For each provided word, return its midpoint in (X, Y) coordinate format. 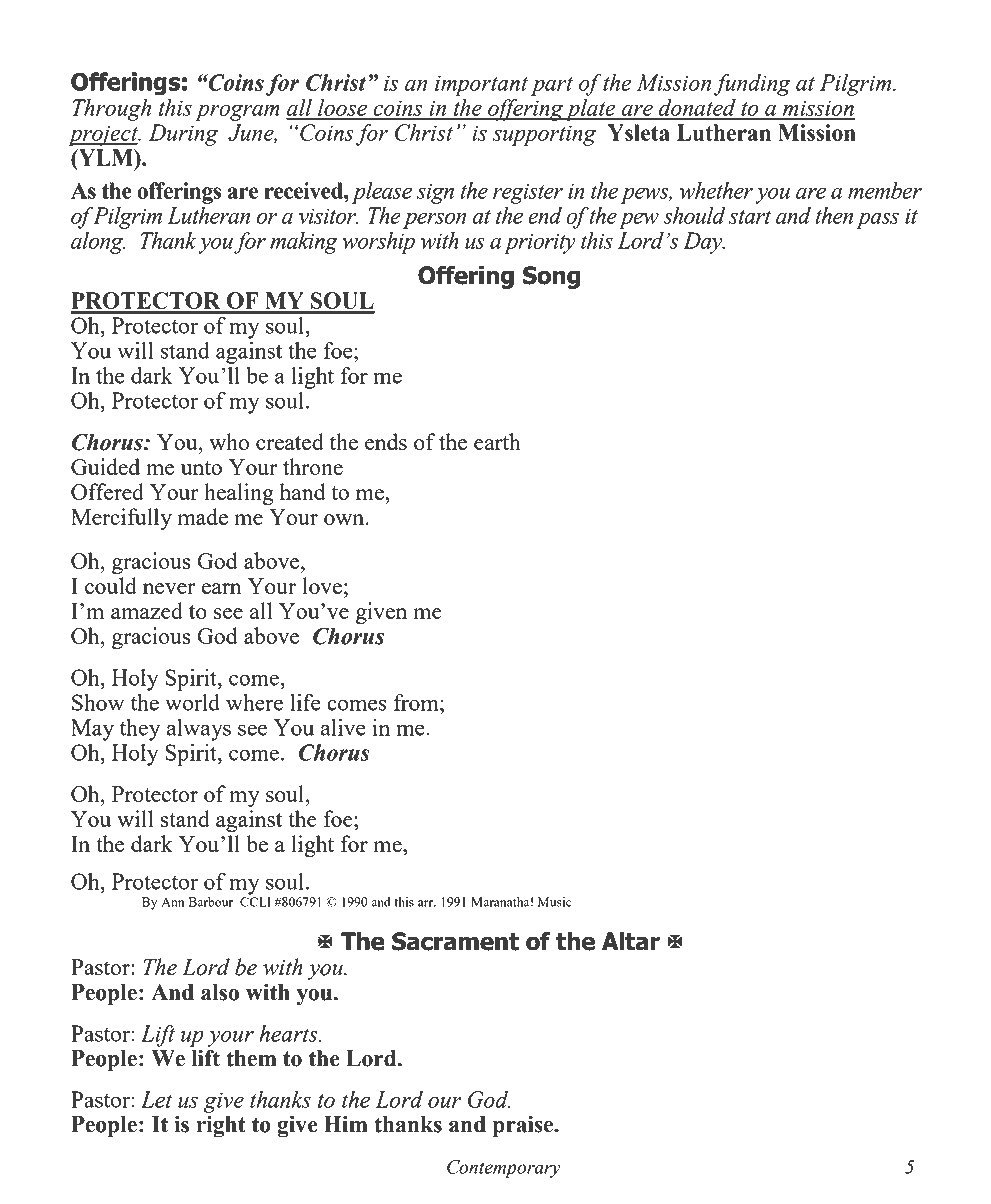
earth (497, 441)
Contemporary (504, 1169)
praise (524, 1126)
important (481, 85)
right (221, 1126)
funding (752, 85)
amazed (147, 610)
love (322, 585)
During (183, 135)
